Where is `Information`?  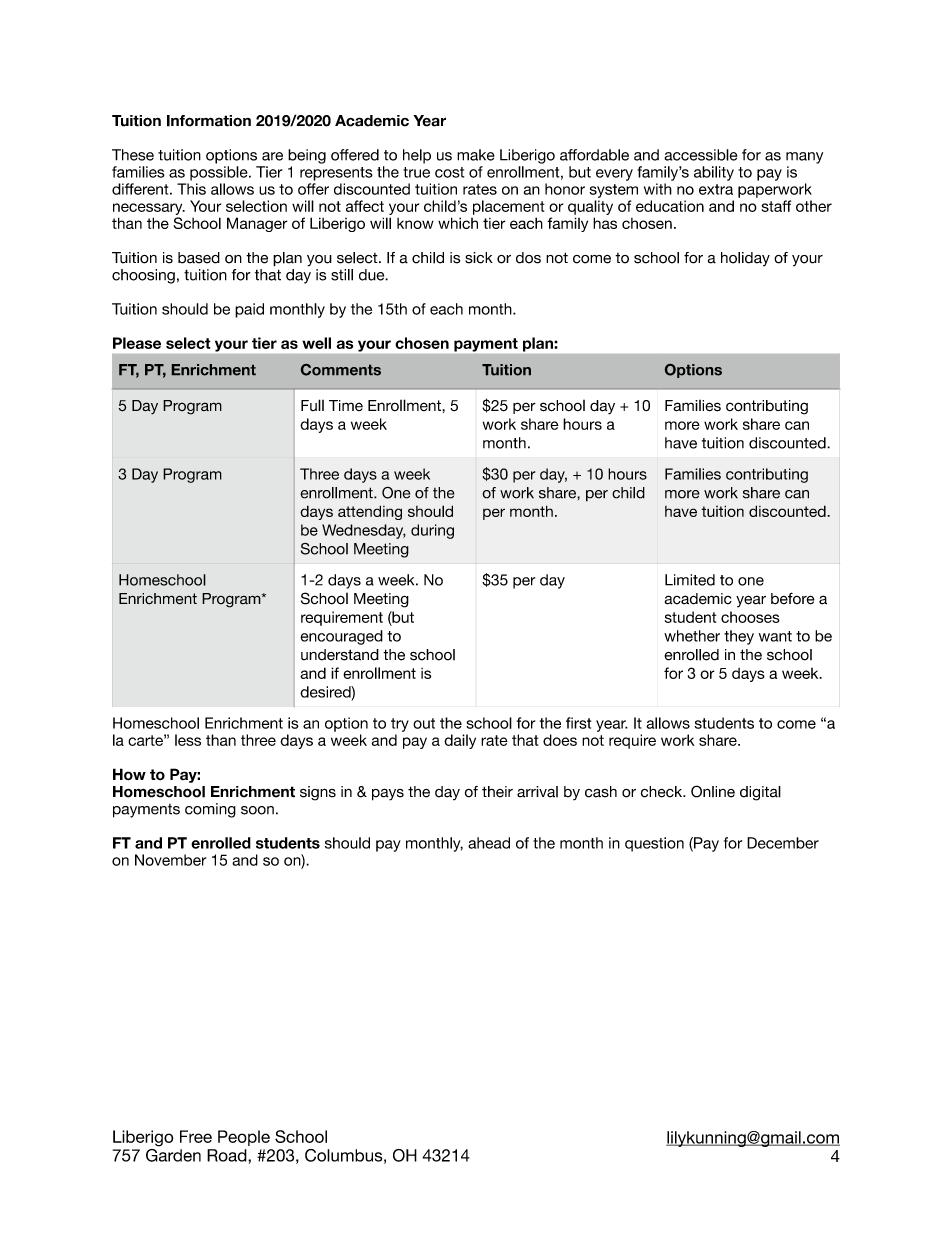 Information is located at coordinates (209, 121).
